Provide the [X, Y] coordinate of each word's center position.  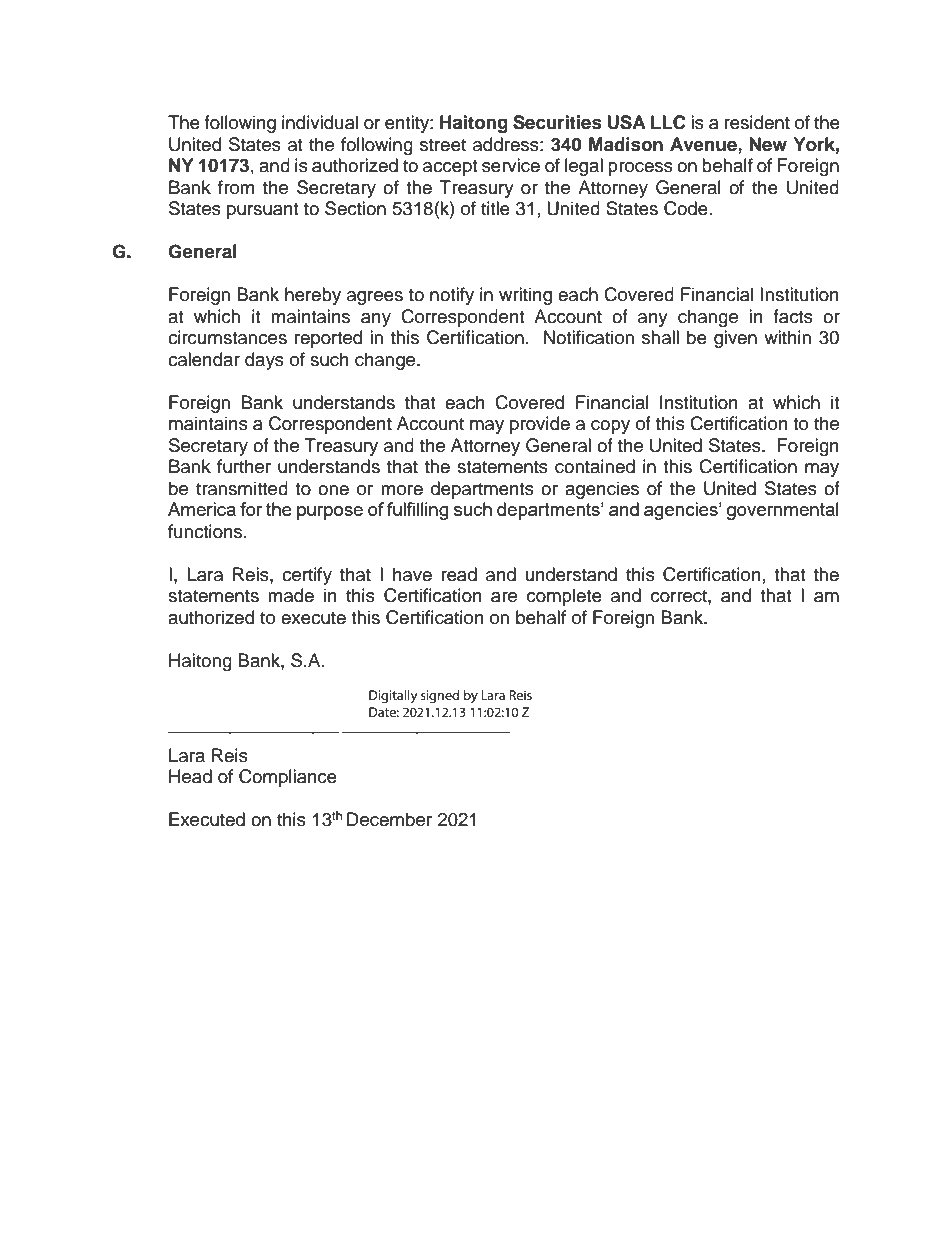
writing [525, 296]
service [511, 165]
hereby [313, 296]
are [504, 597]
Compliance [288, 778]
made [291, 595]
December [389, 819]
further [244, 466]
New [768, 144]
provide [540, 425]
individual [320, 122]
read [459, 574]
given [735, 339]
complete [564, 597]
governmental [783, 511]
